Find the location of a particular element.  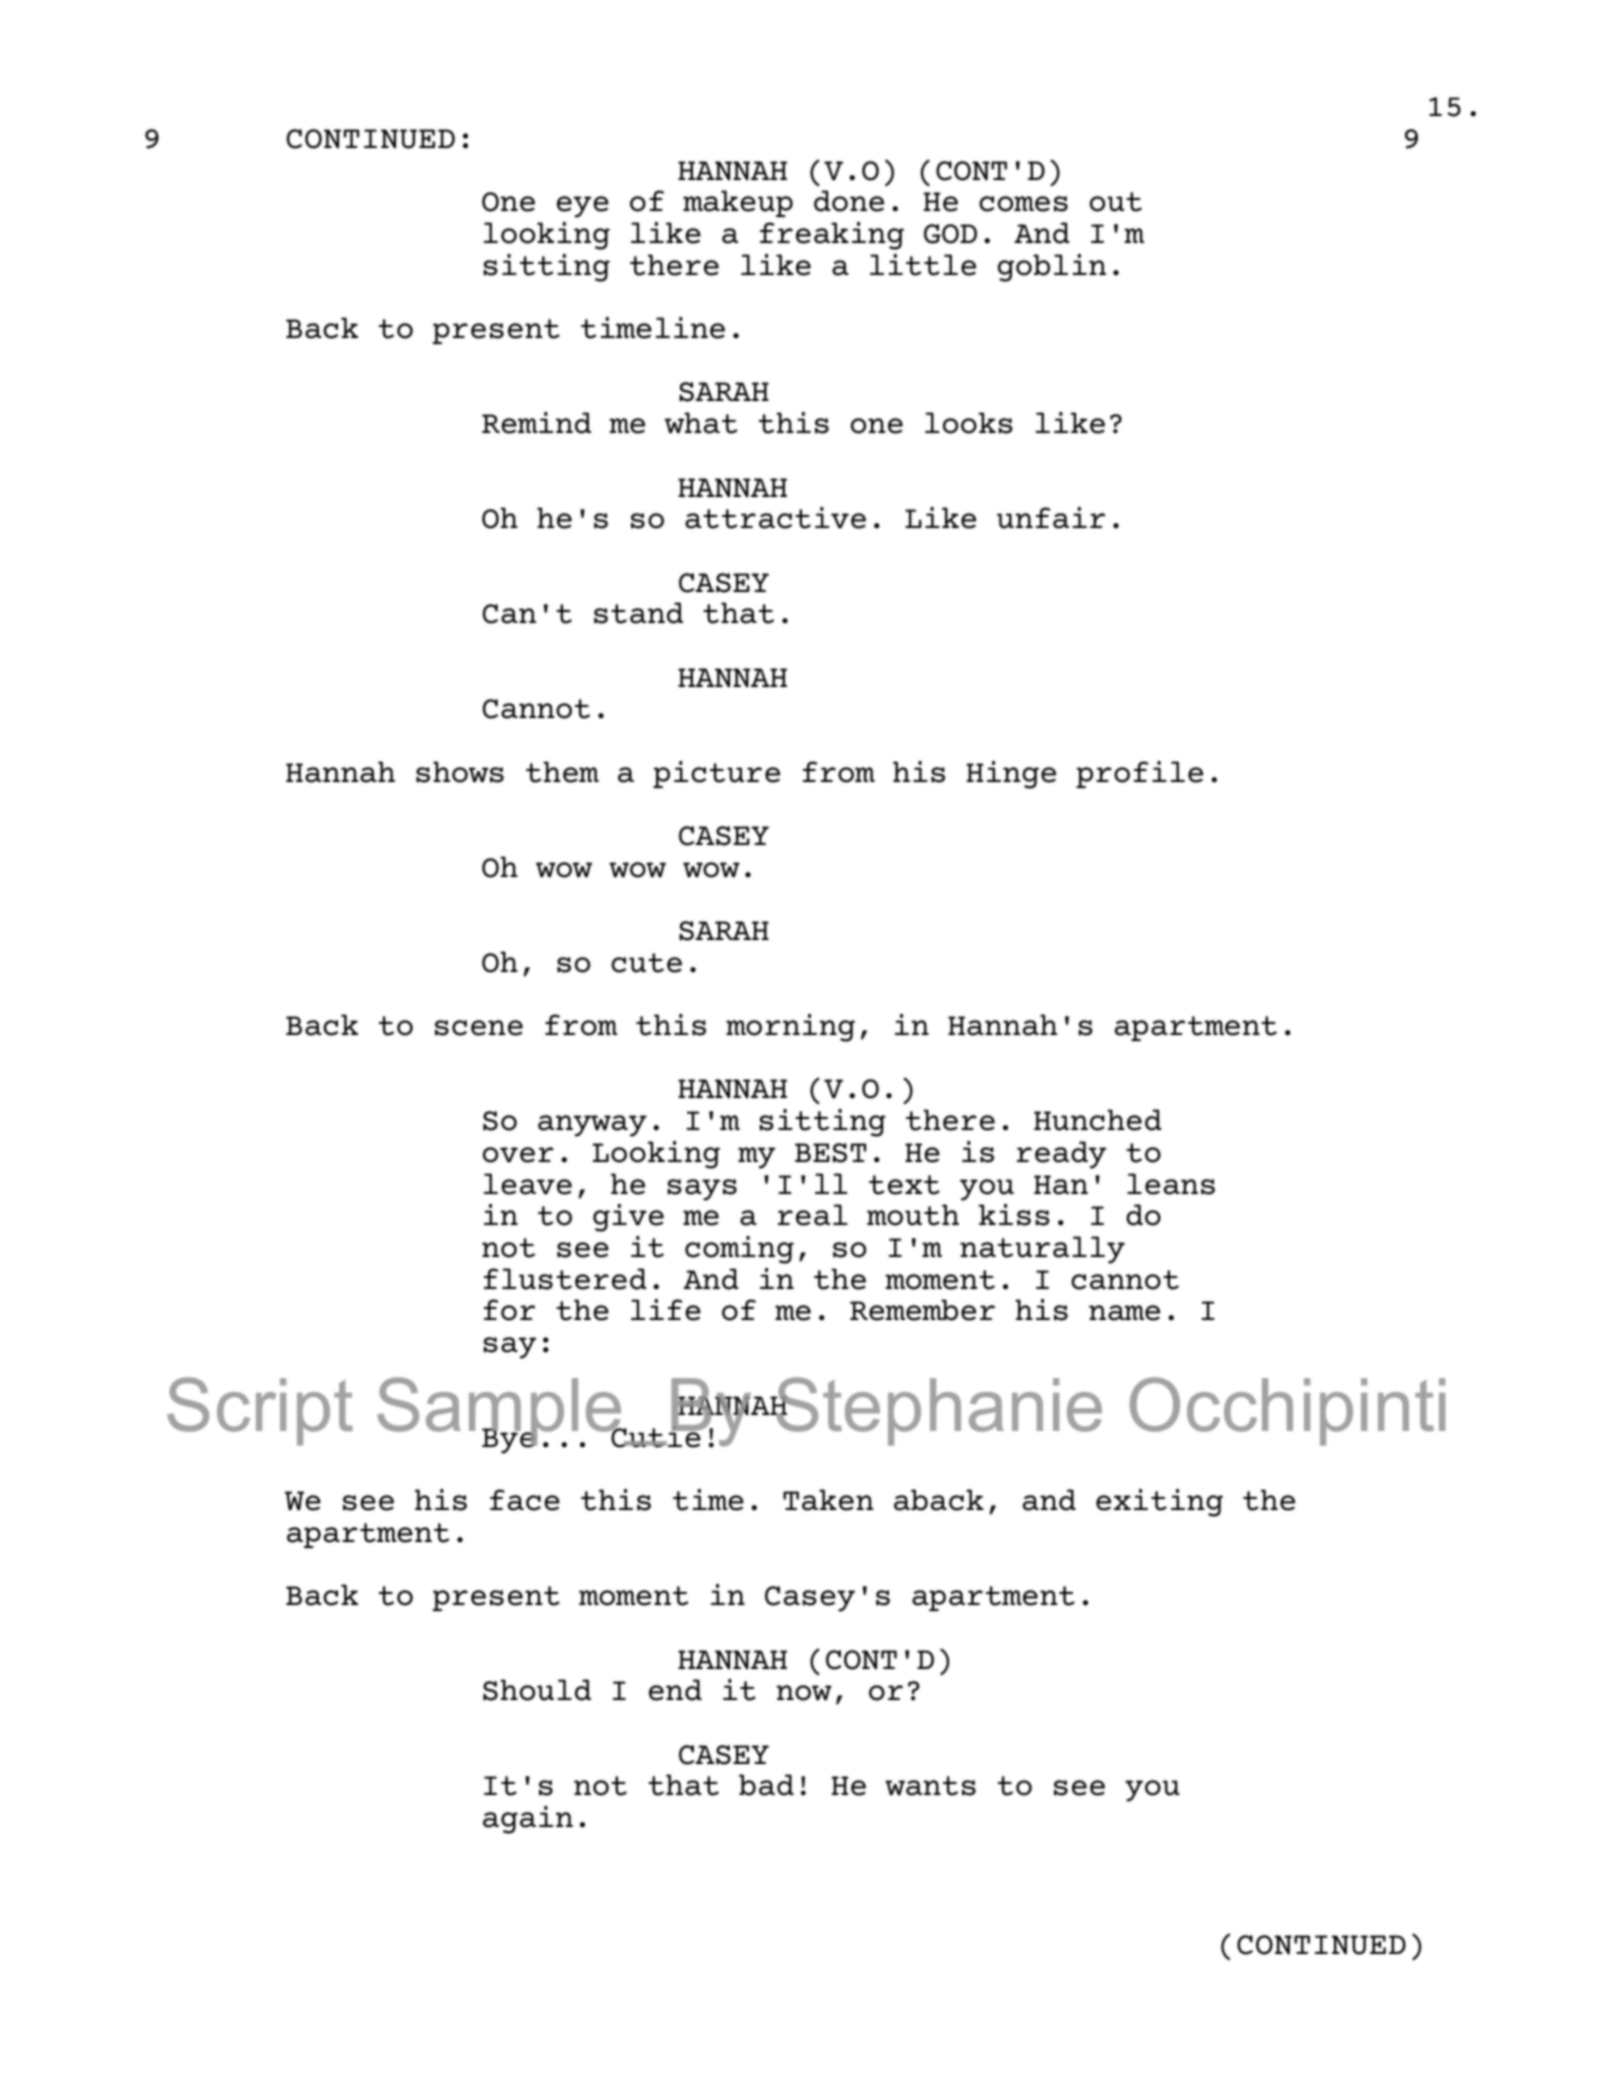

makeup is located at coordinates (738, 203).
